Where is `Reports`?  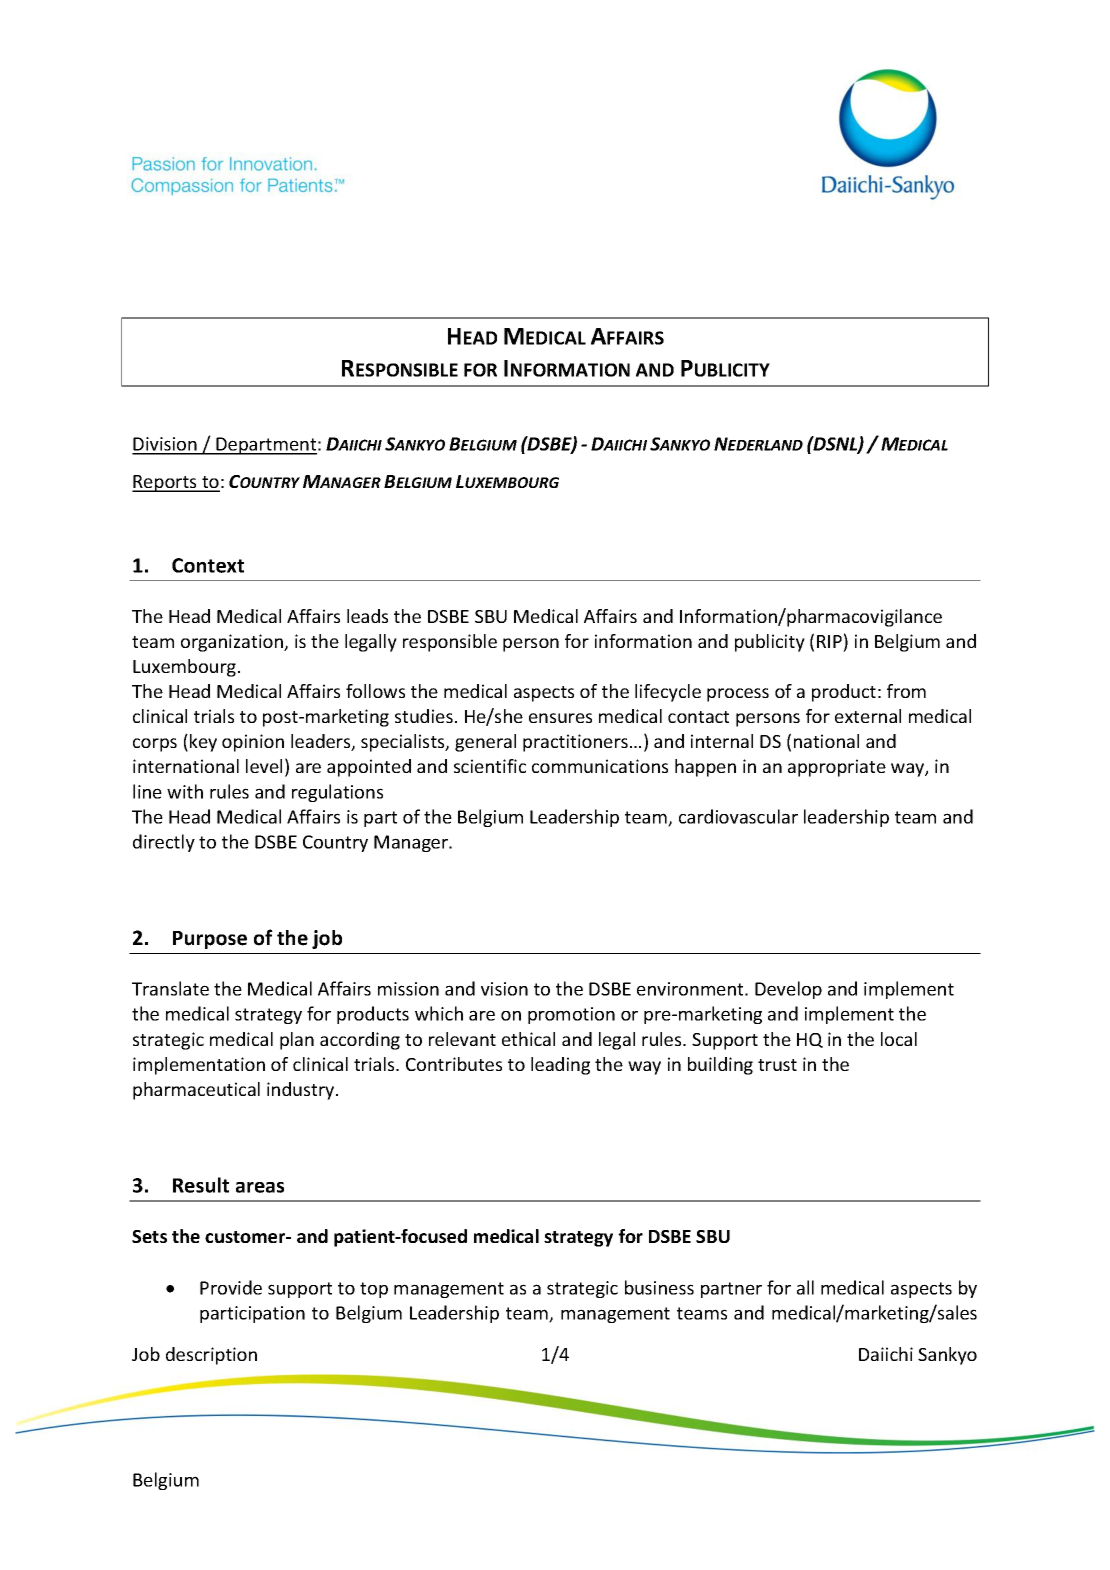
Reports is located at coordinates (165, 483).
